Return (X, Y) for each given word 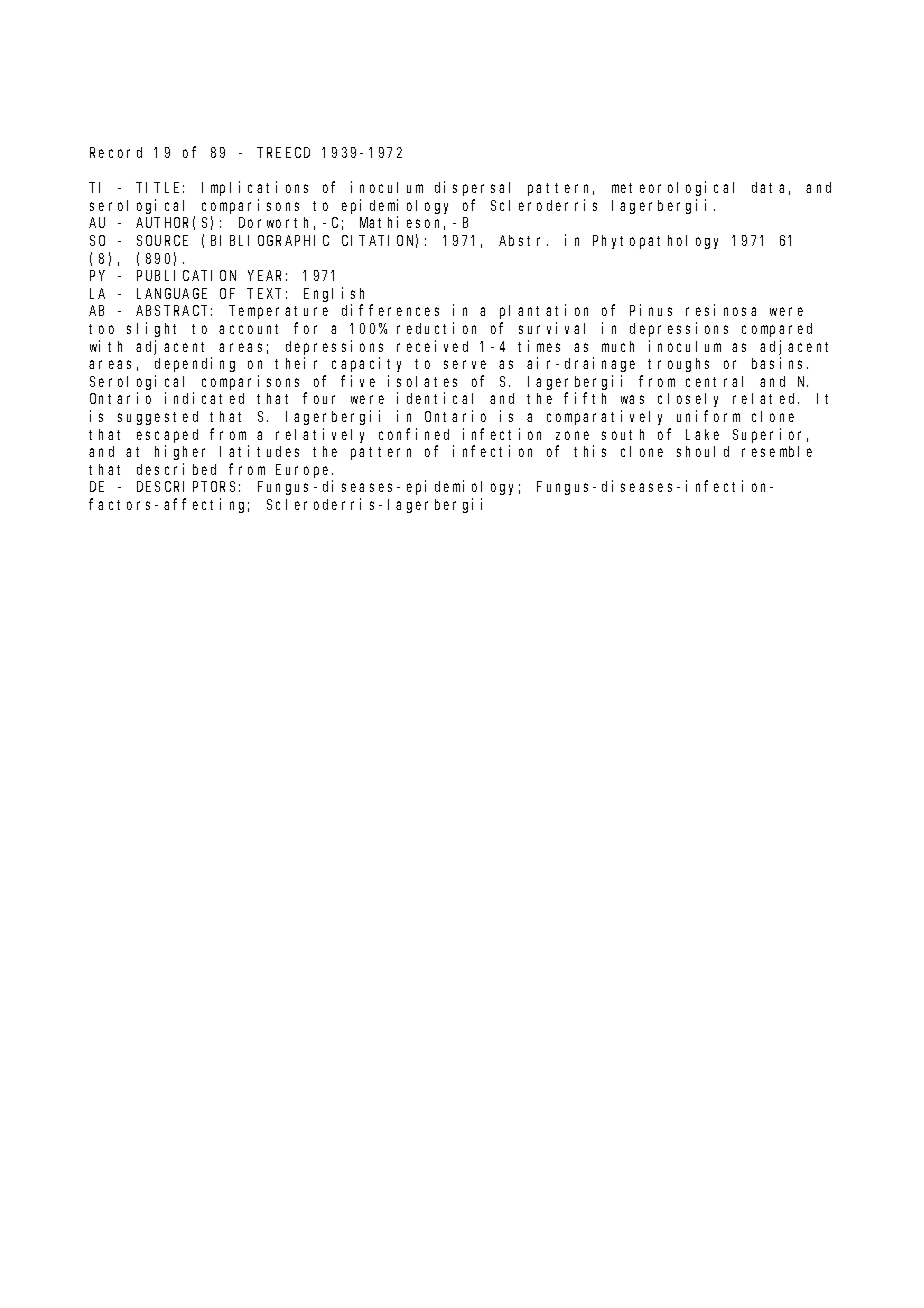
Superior (770, 435)
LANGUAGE (172, 293)
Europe (304, 471)
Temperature (280, 312)
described (176, 469)
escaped (167, 436)
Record (116, 152)
